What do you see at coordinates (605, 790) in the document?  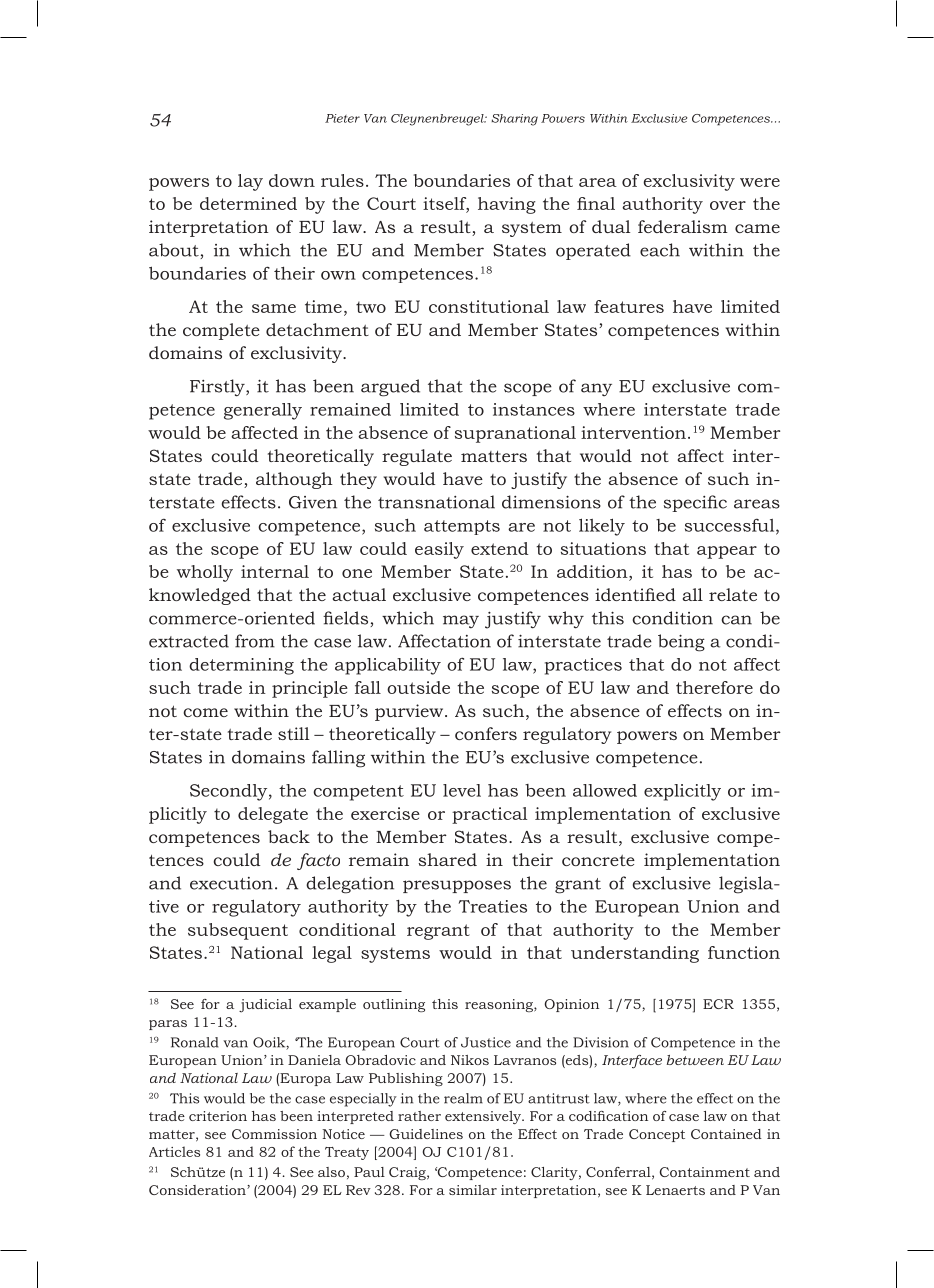 I see `allowed` at bounding box center [605, 790].
